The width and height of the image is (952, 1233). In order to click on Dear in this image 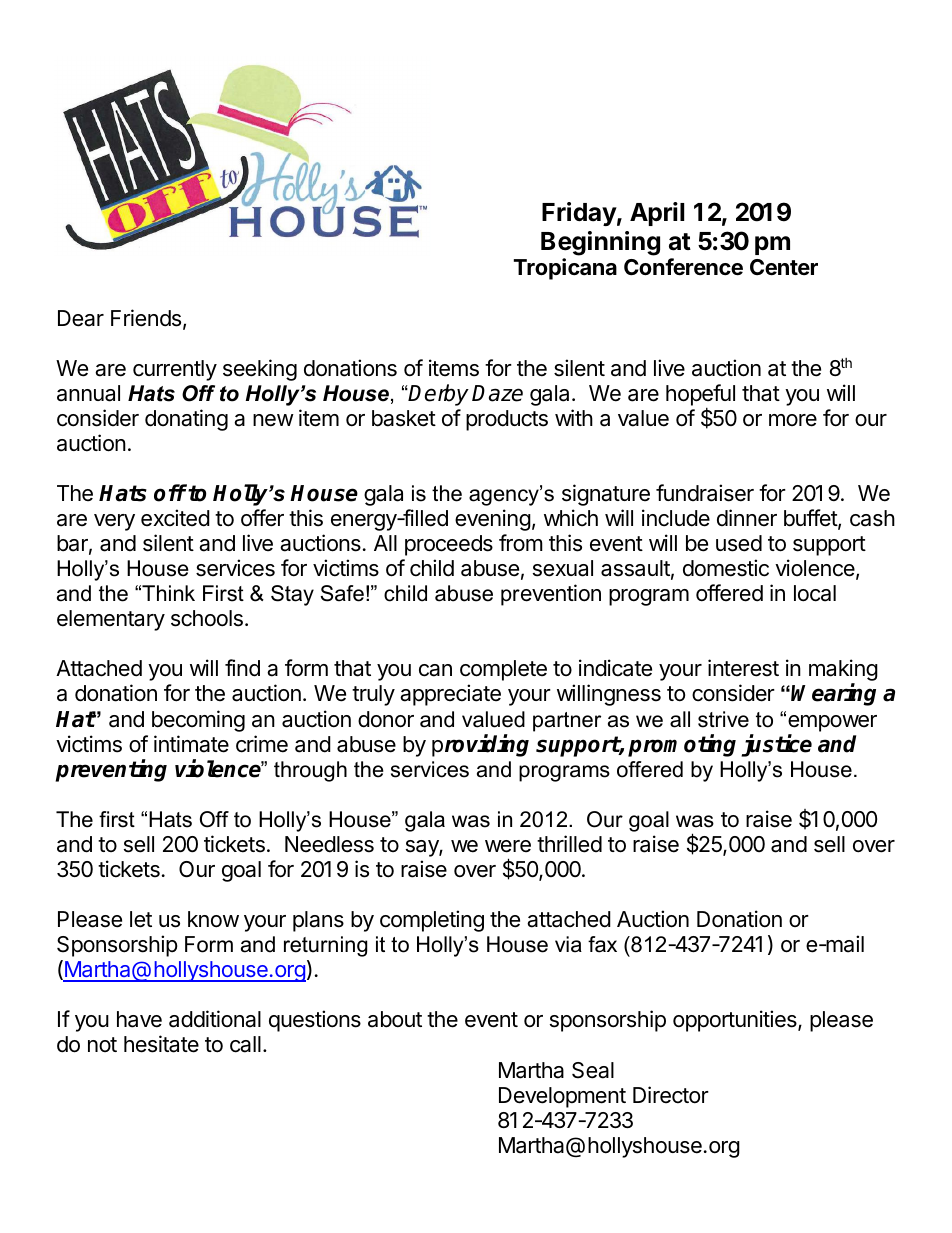, I will do `click(81, 318)`.
